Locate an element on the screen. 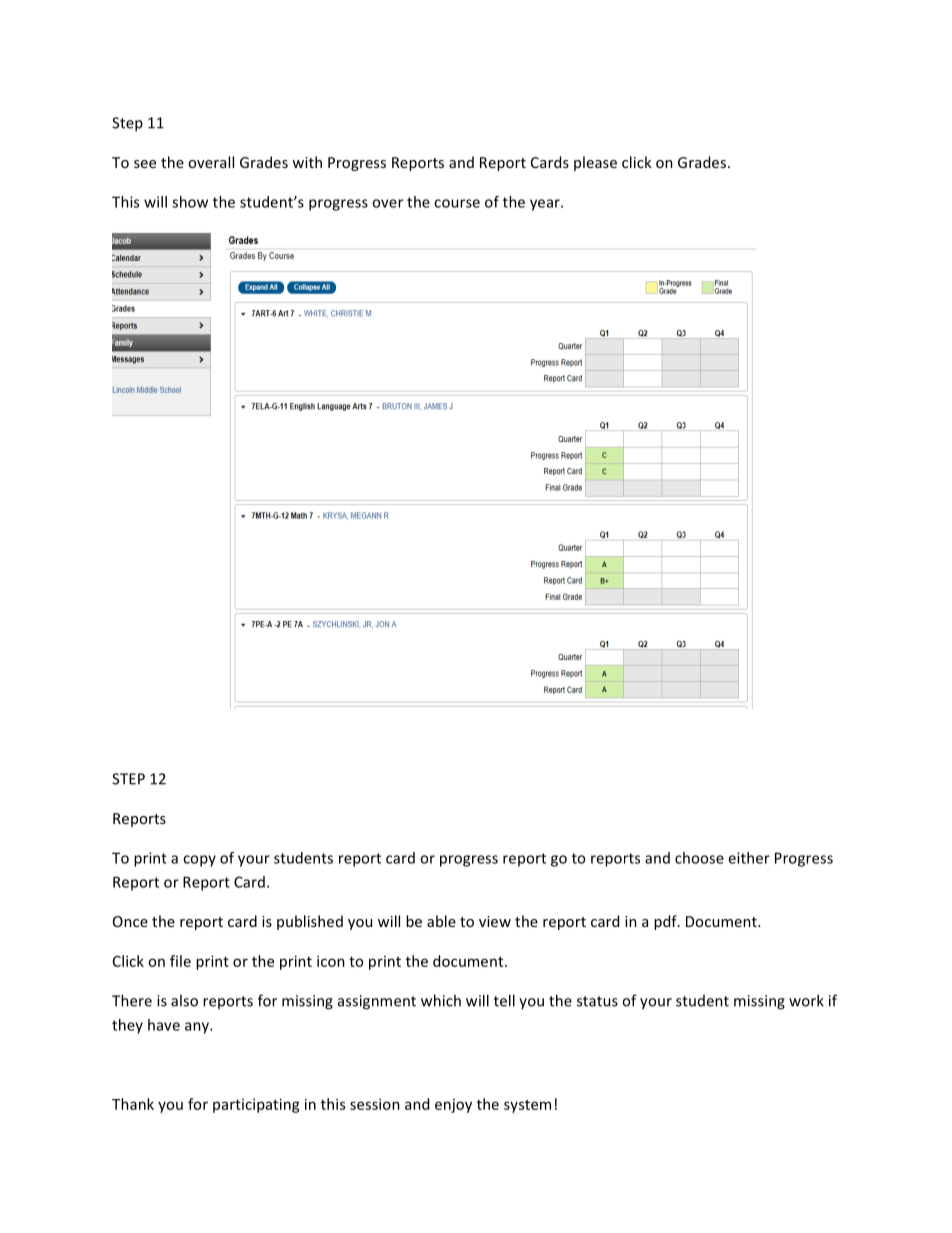 Image resolution: width=952 pixels, height=1233 pixels. year is located at coordinates (546, 205).
